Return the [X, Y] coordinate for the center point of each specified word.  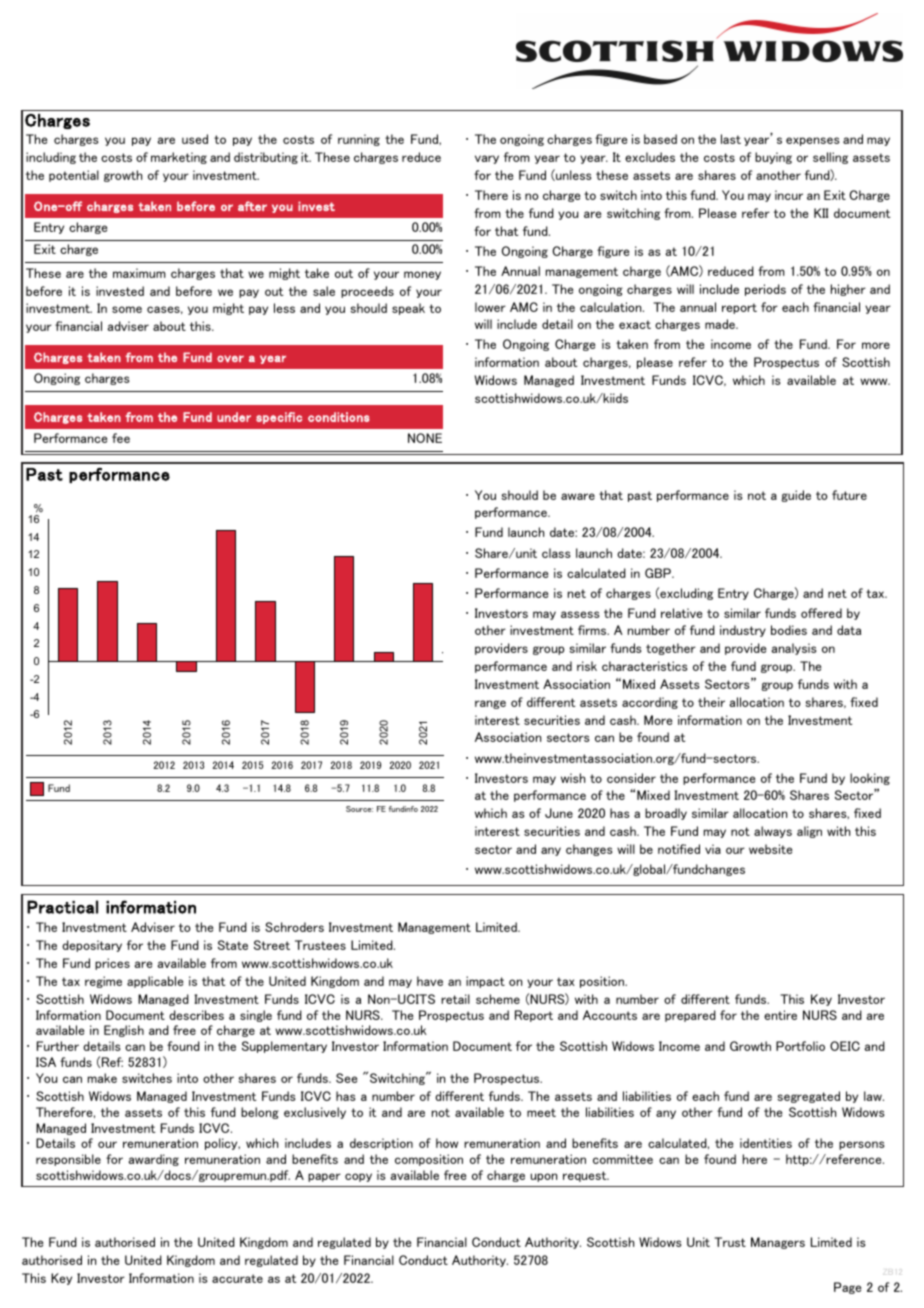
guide [796, 496]
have [430, 981]
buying [773, 158]
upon [544, 1177]
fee [121, 438]
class [556, 553]
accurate [237, 1278]
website [770, 849]
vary [487, 159]
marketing [179, 158]
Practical [62, 907]
